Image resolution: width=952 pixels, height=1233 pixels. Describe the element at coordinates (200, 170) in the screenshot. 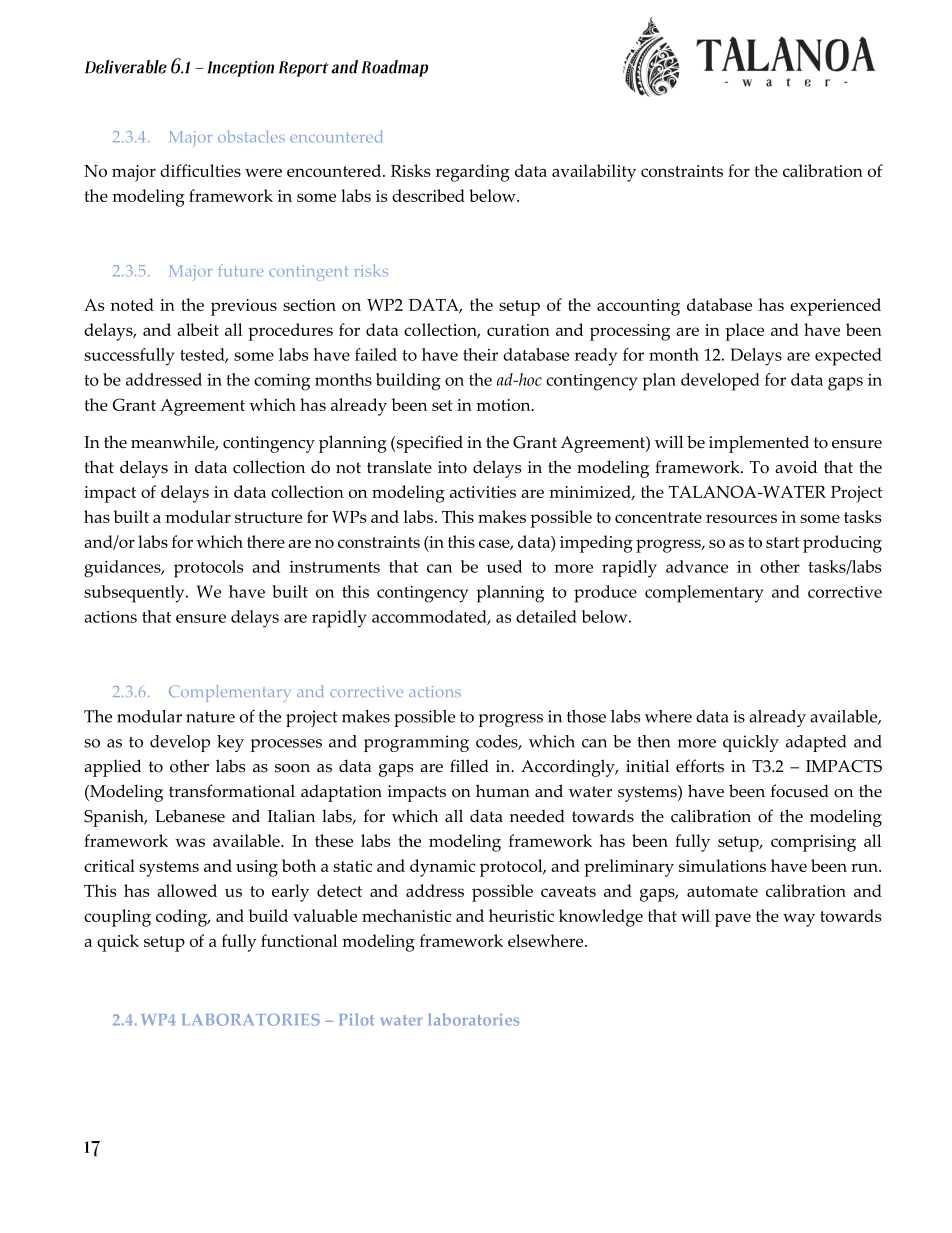

I see `difficulties` at that location.
